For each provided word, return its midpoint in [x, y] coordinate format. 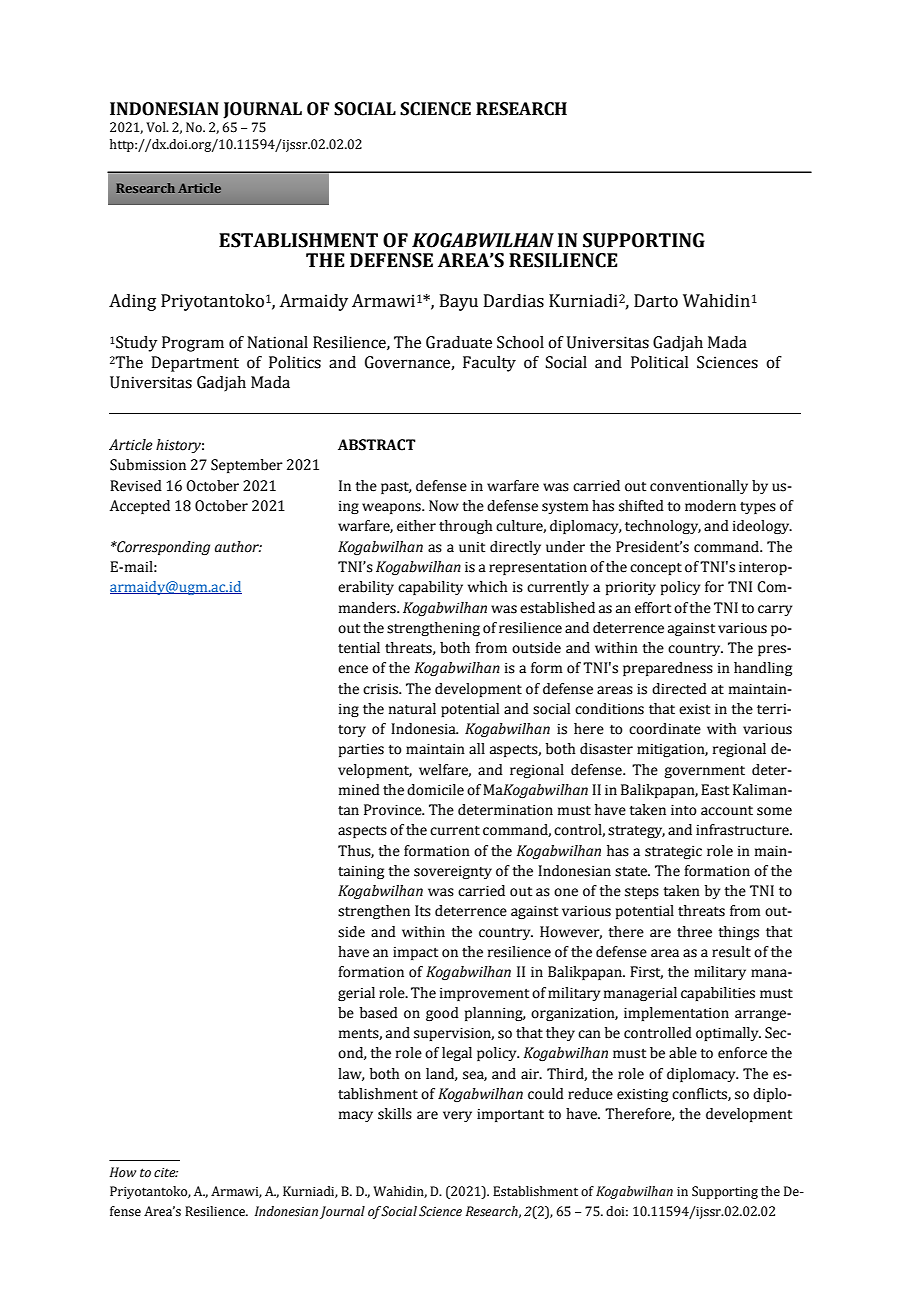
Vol [157, 127]
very [457, 1116]
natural [412, 709]
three [694, 932]
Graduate [459, 342]
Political [659, 362]
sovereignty [453, 872]
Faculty [489, 364]
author [238, 547]
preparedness [668, 669]
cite [166, 1173]
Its [423, 911]
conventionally [699, 487]
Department [195, 364]
